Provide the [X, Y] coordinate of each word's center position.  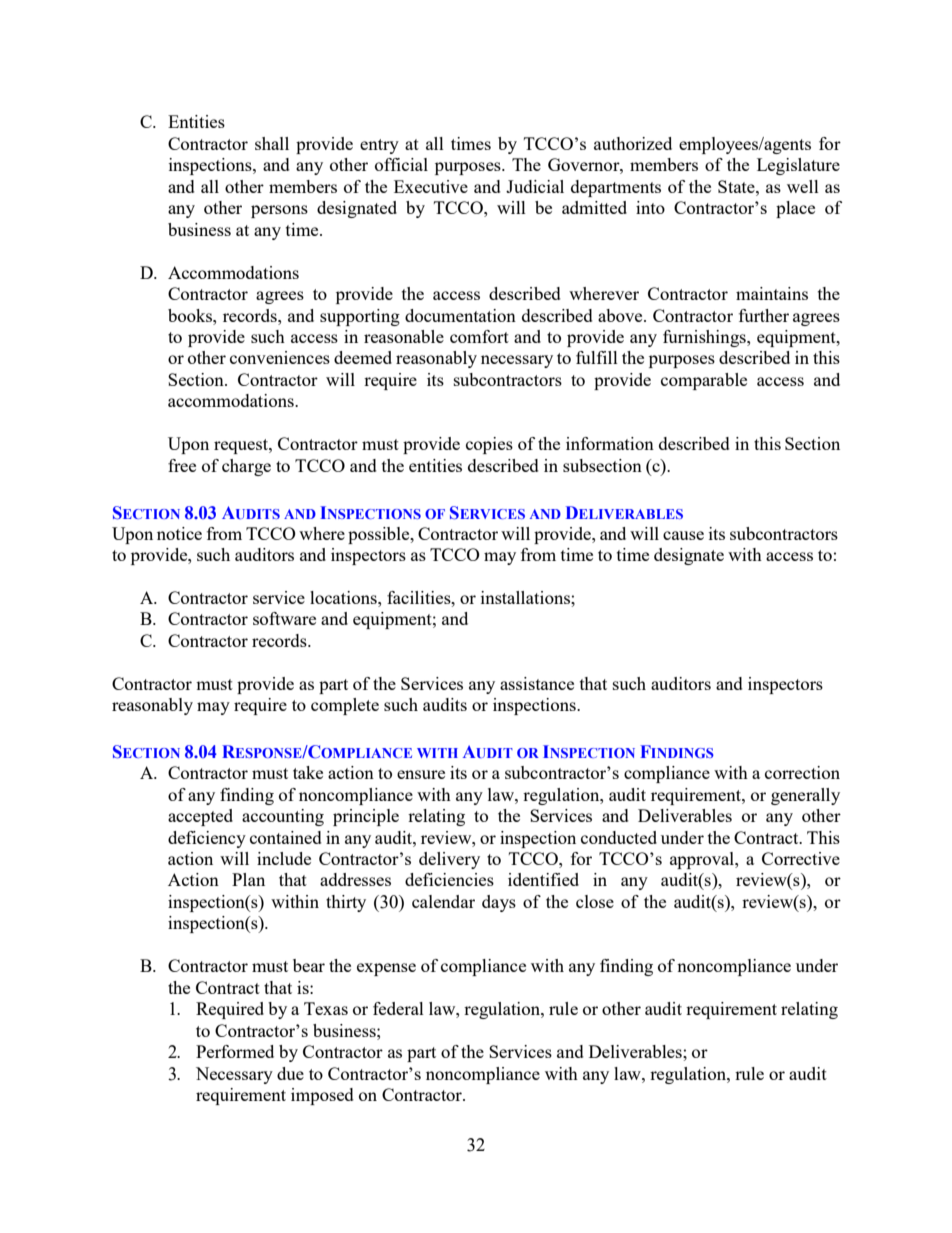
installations [526, 597]
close [595, 901]
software [284, 618]
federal [398, 1008]
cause [683, 535]
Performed [235, 1051]
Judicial [535, 186]
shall [272, 143]
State [737, 186]
